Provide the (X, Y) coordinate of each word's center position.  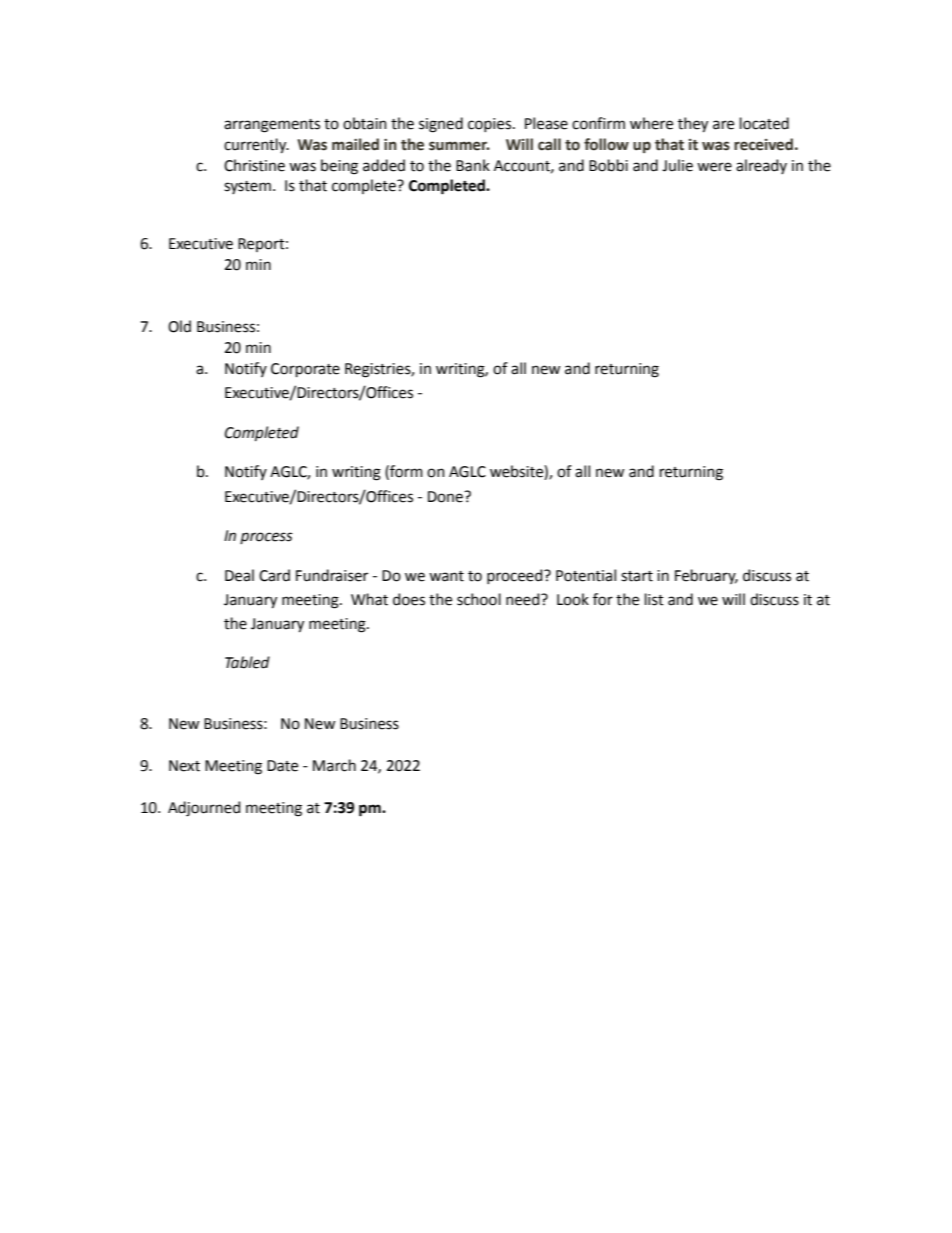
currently (256, 146)
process (266, 538)
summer (459, 146)
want (446, 576)
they (693, 125)
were (714, 167)
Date (282, 766)
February (706, 576)
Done (446, 497)
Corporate (305, 370)
